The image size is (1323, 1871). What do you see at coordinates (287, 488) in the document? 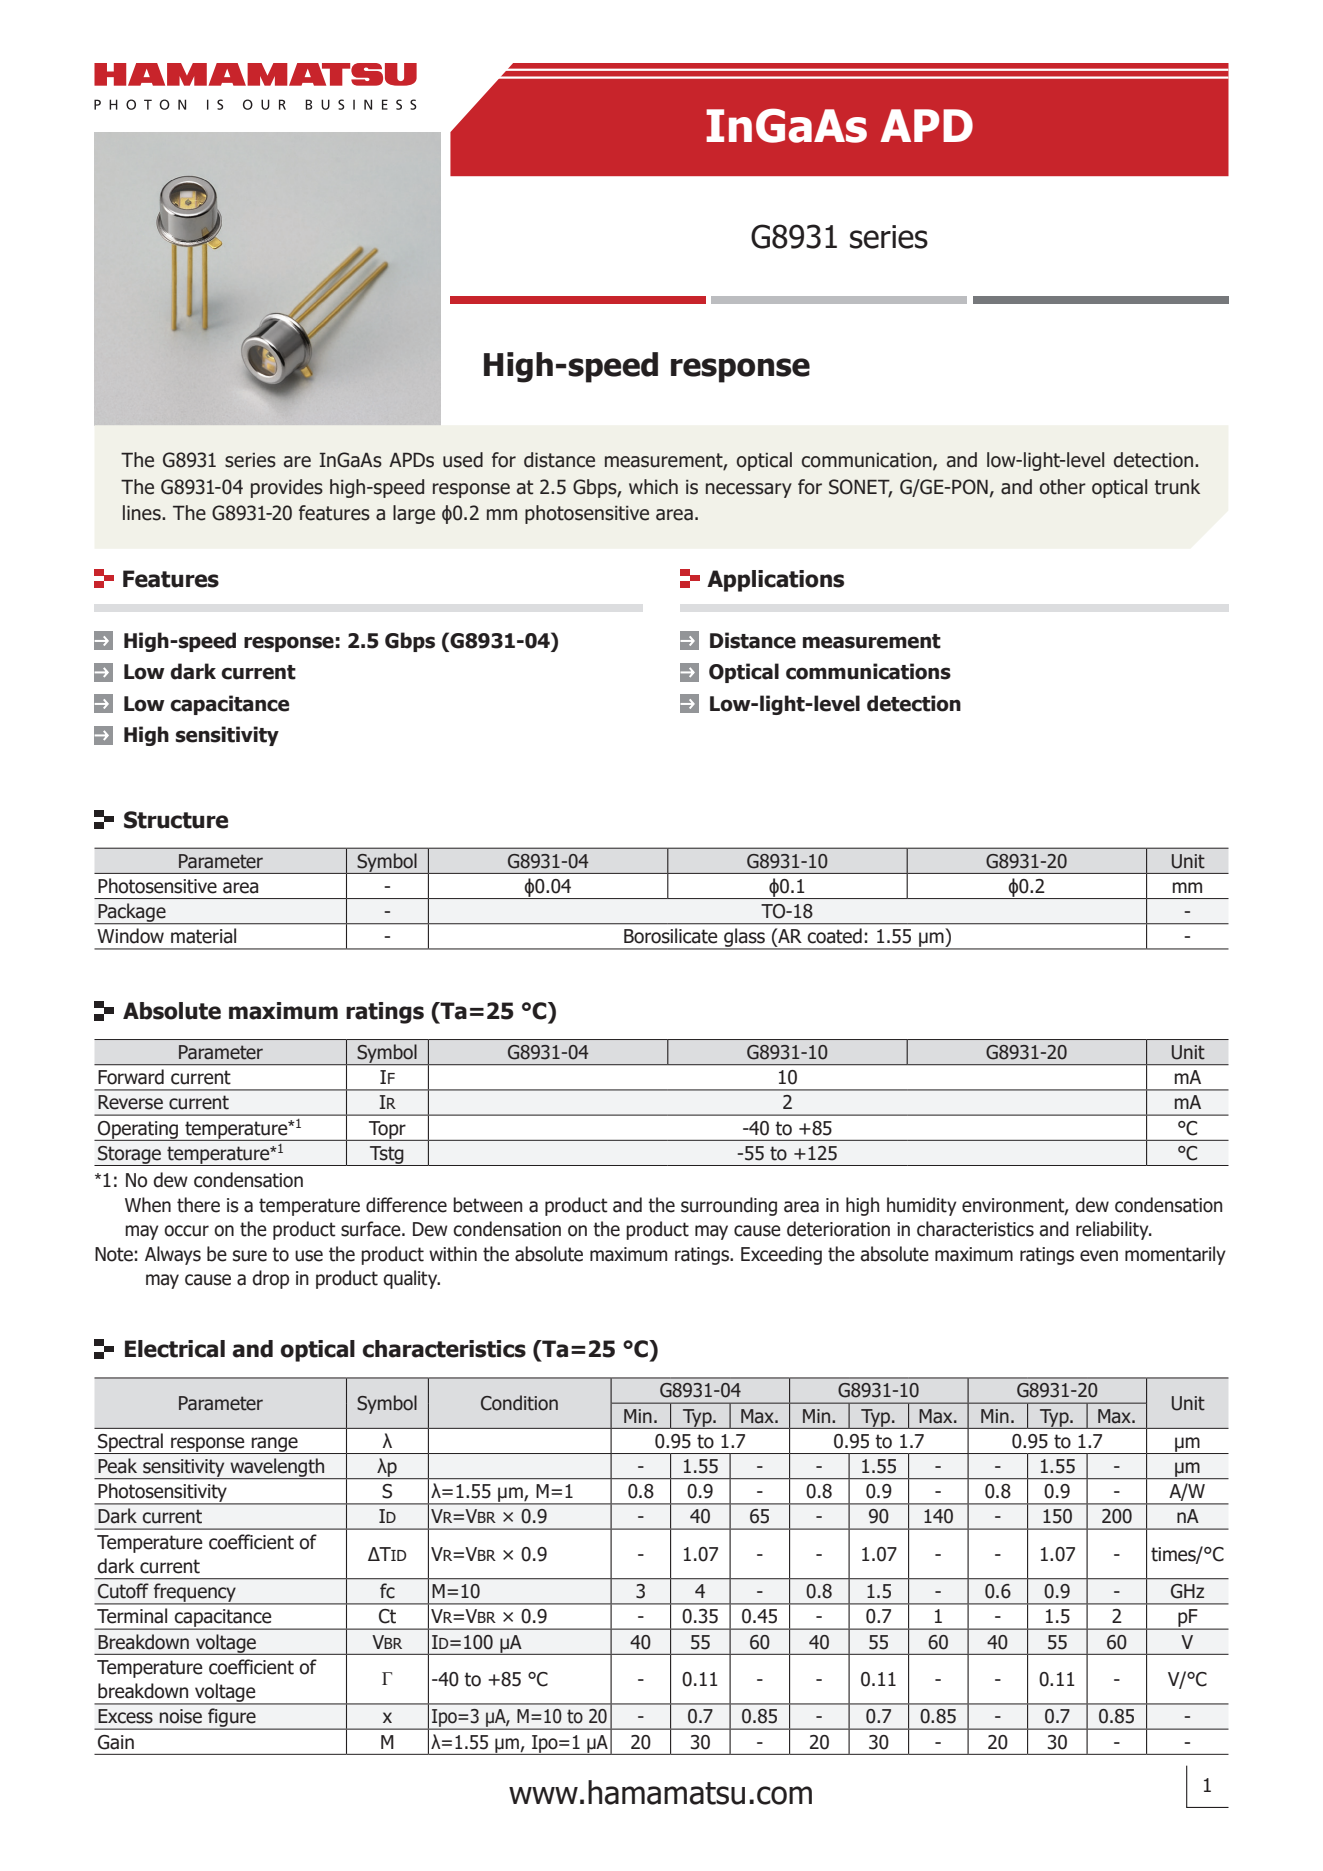
I see `provides` at bounding box center [287, 488].
